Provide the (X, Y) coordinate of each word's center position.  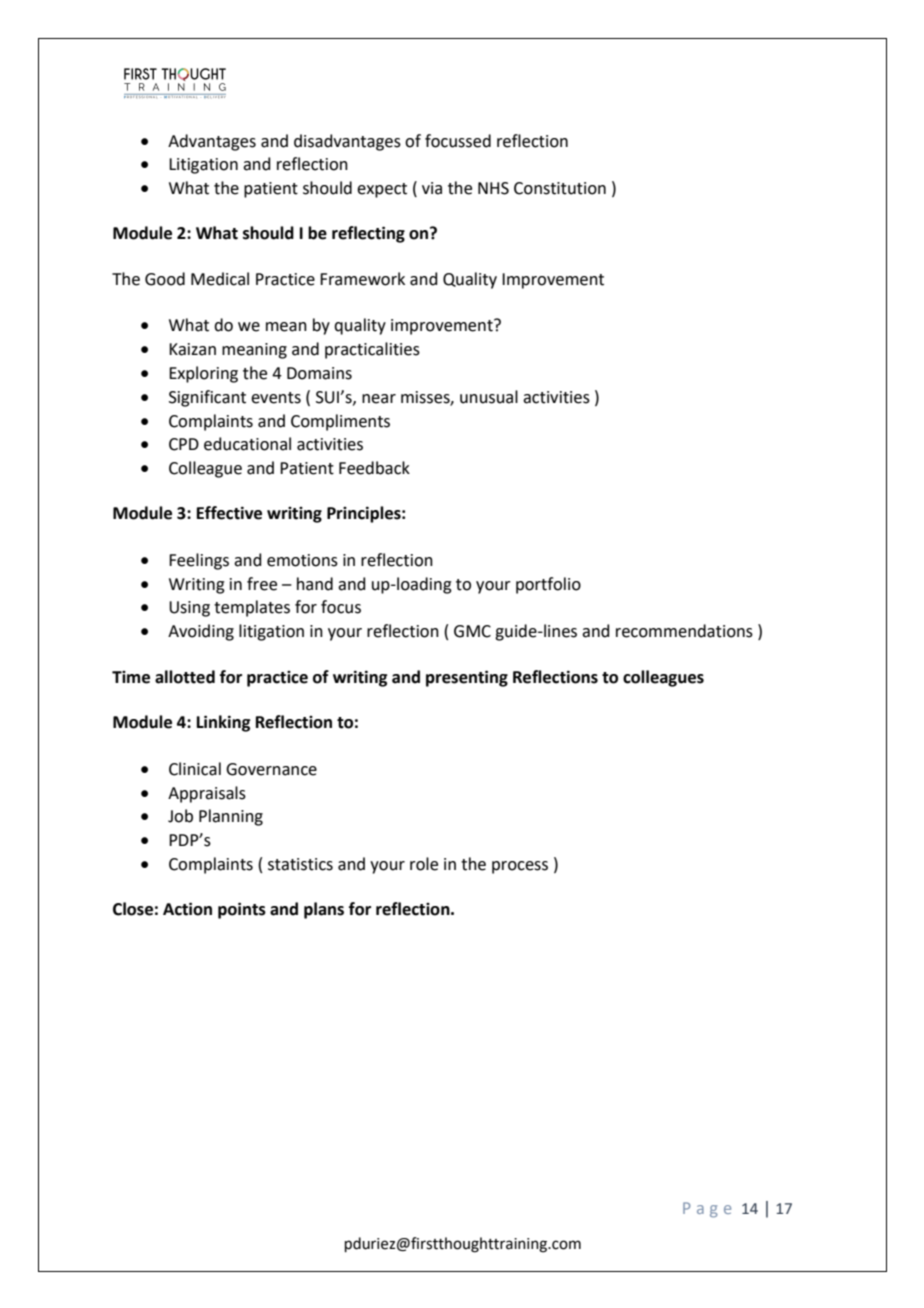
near (379, 399)
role (424, 864)
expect (382, 190)
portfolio (548, 585)
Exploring (203, 374)
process (520, 867)
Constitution (560, 188)
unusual (489, 397)
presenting (467, 678)
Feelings (199, 561)
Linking (223, 723)
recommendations (684, 631)
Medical (220, 279)
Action (187, 909)
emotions (302, 560)
